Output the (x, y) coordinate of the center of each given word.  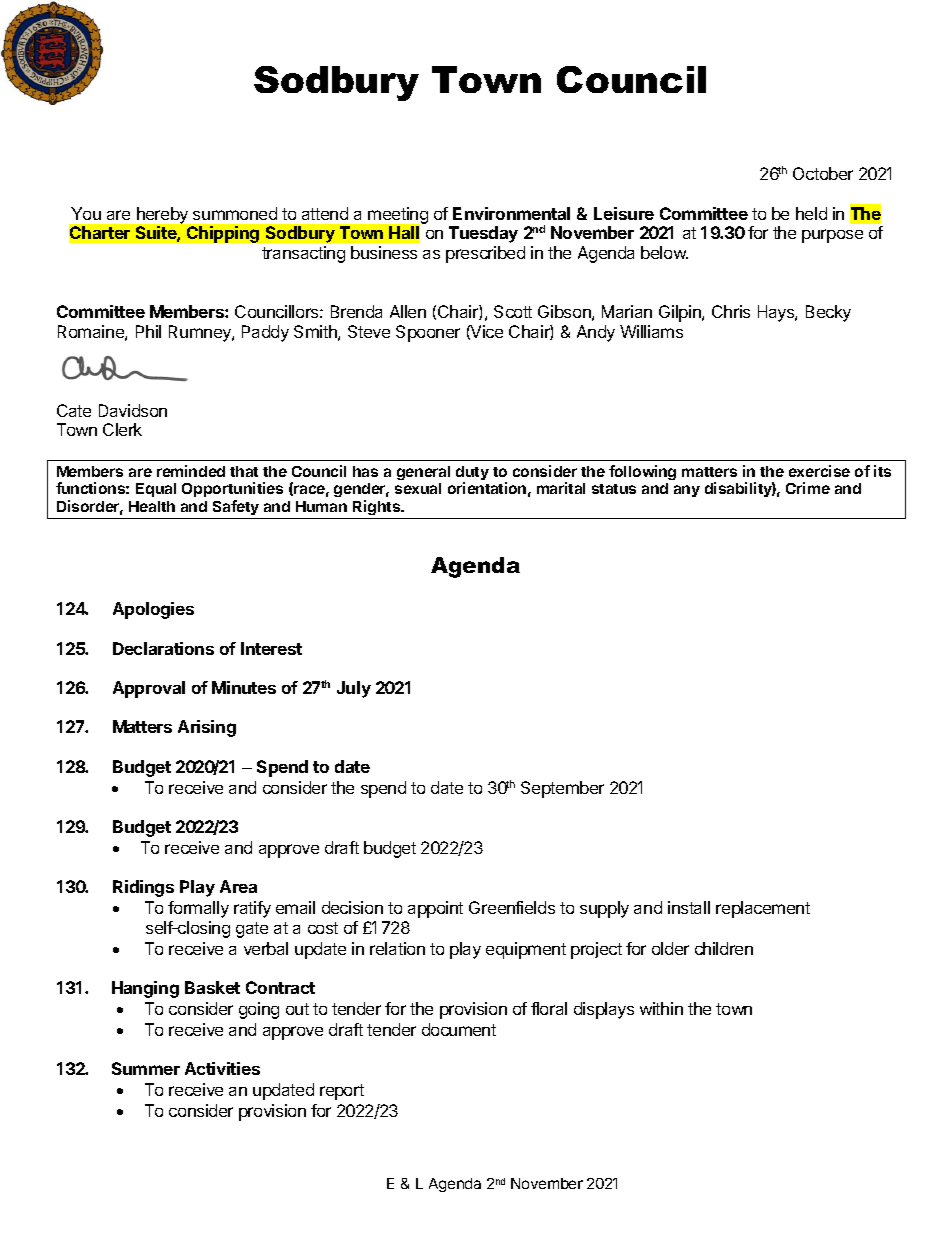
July (354, 689)
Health (152, 506)
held (811, 213)
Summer (146, 1068)
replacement (763, 909)
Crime (808, 488)
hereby (162, 215)
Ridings (143, 888)
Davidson (133, 410)
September (562, 789)
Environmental (511, 213)
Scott (513, 311)
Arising (207, 728)
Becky (828, 313)
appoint (435, 909)
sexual (418, 488)
